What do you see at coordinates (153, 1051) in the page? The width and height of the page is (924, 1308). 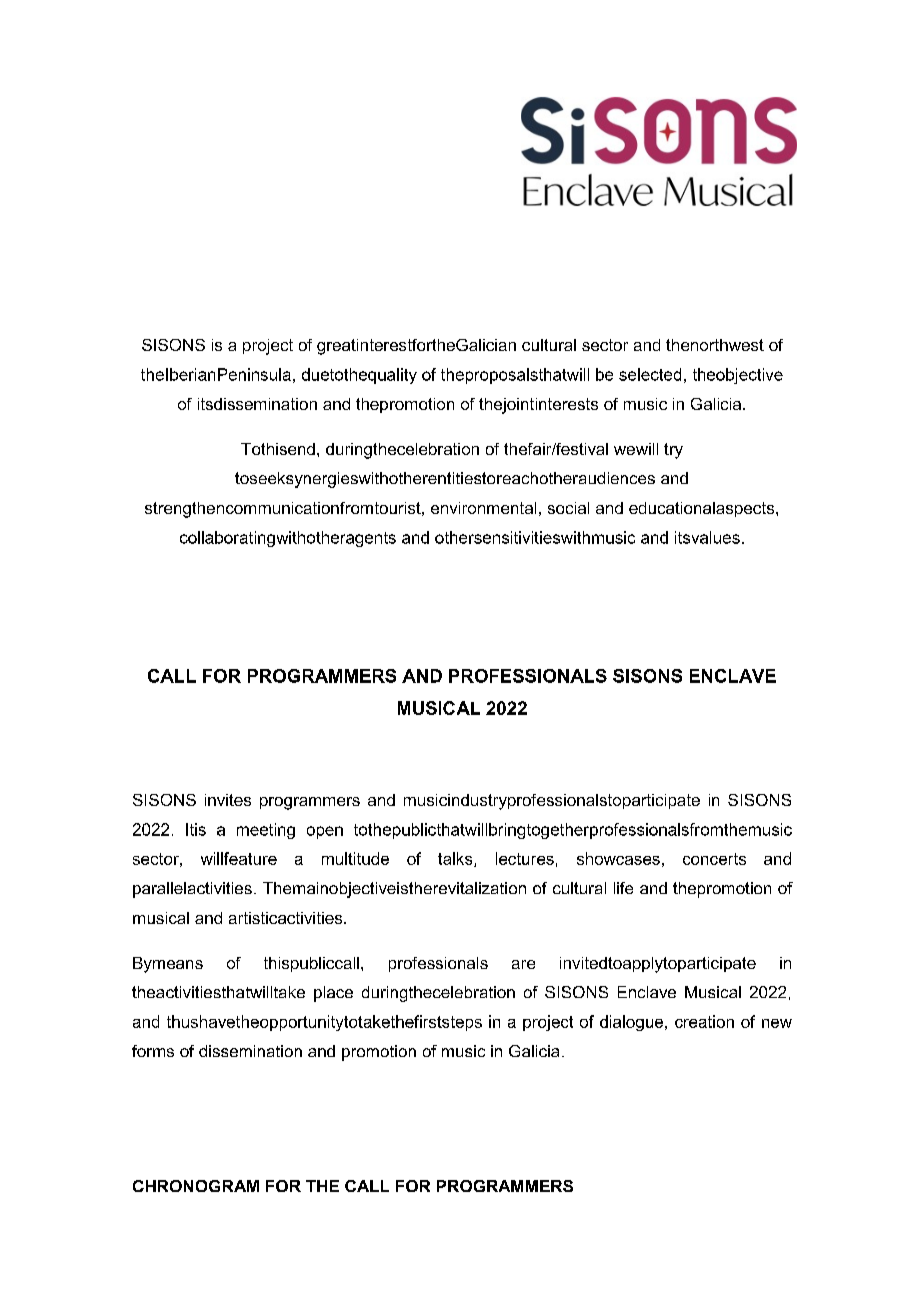 I see `forms` at bounding box center [153, 1051].
